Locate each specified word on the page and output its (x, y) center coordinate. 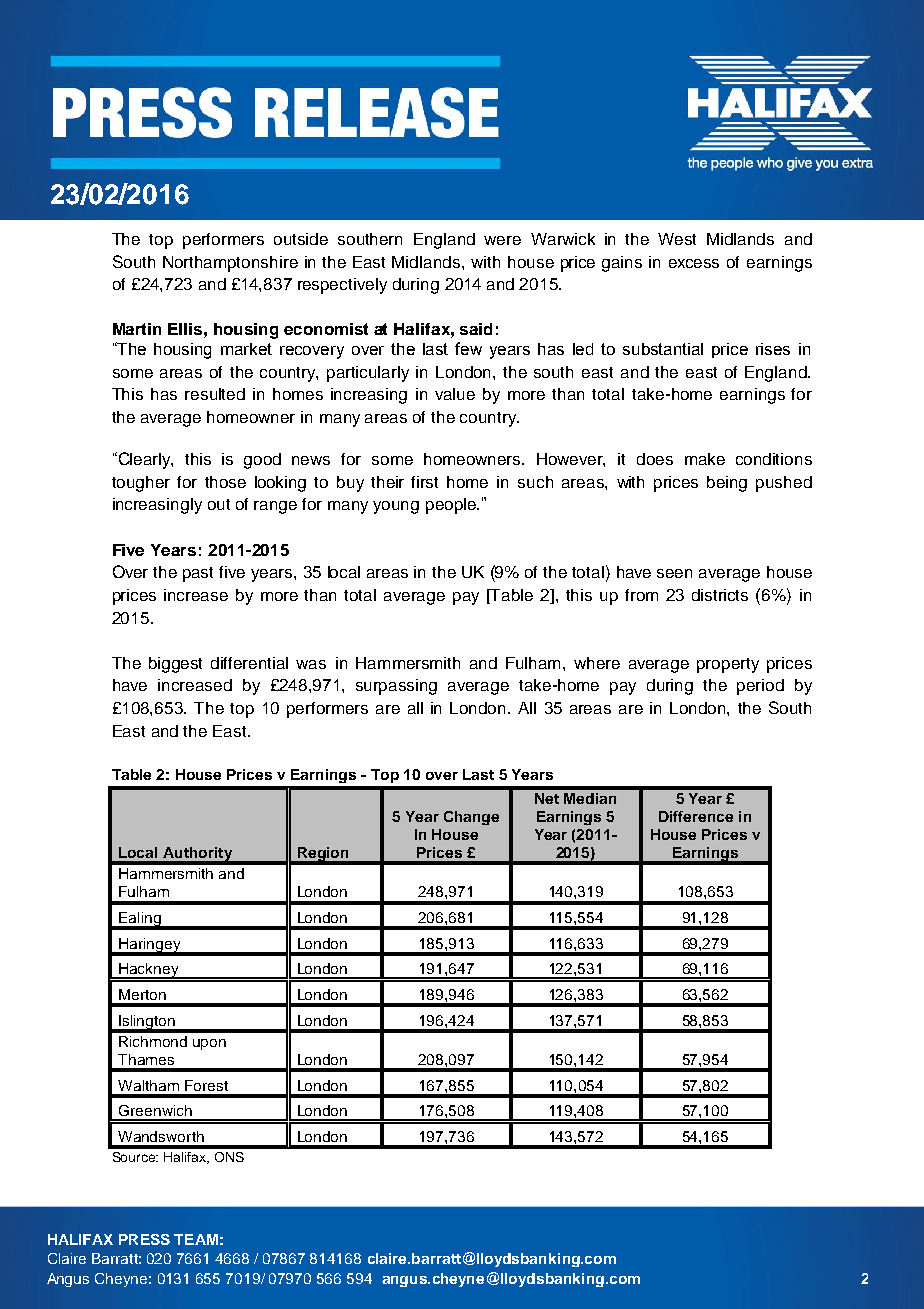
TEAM (196, 1239)
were (502, 240)
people (452, 506)
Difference (696, 816)
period (760, 687)
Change (471, 818)
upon (209, 1044)
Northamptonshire (230, 264)
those (225, 482)
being (727, 484)
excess (694, 263)
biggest (175, 665)
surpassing (396, 687)
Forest (206, 1085)
